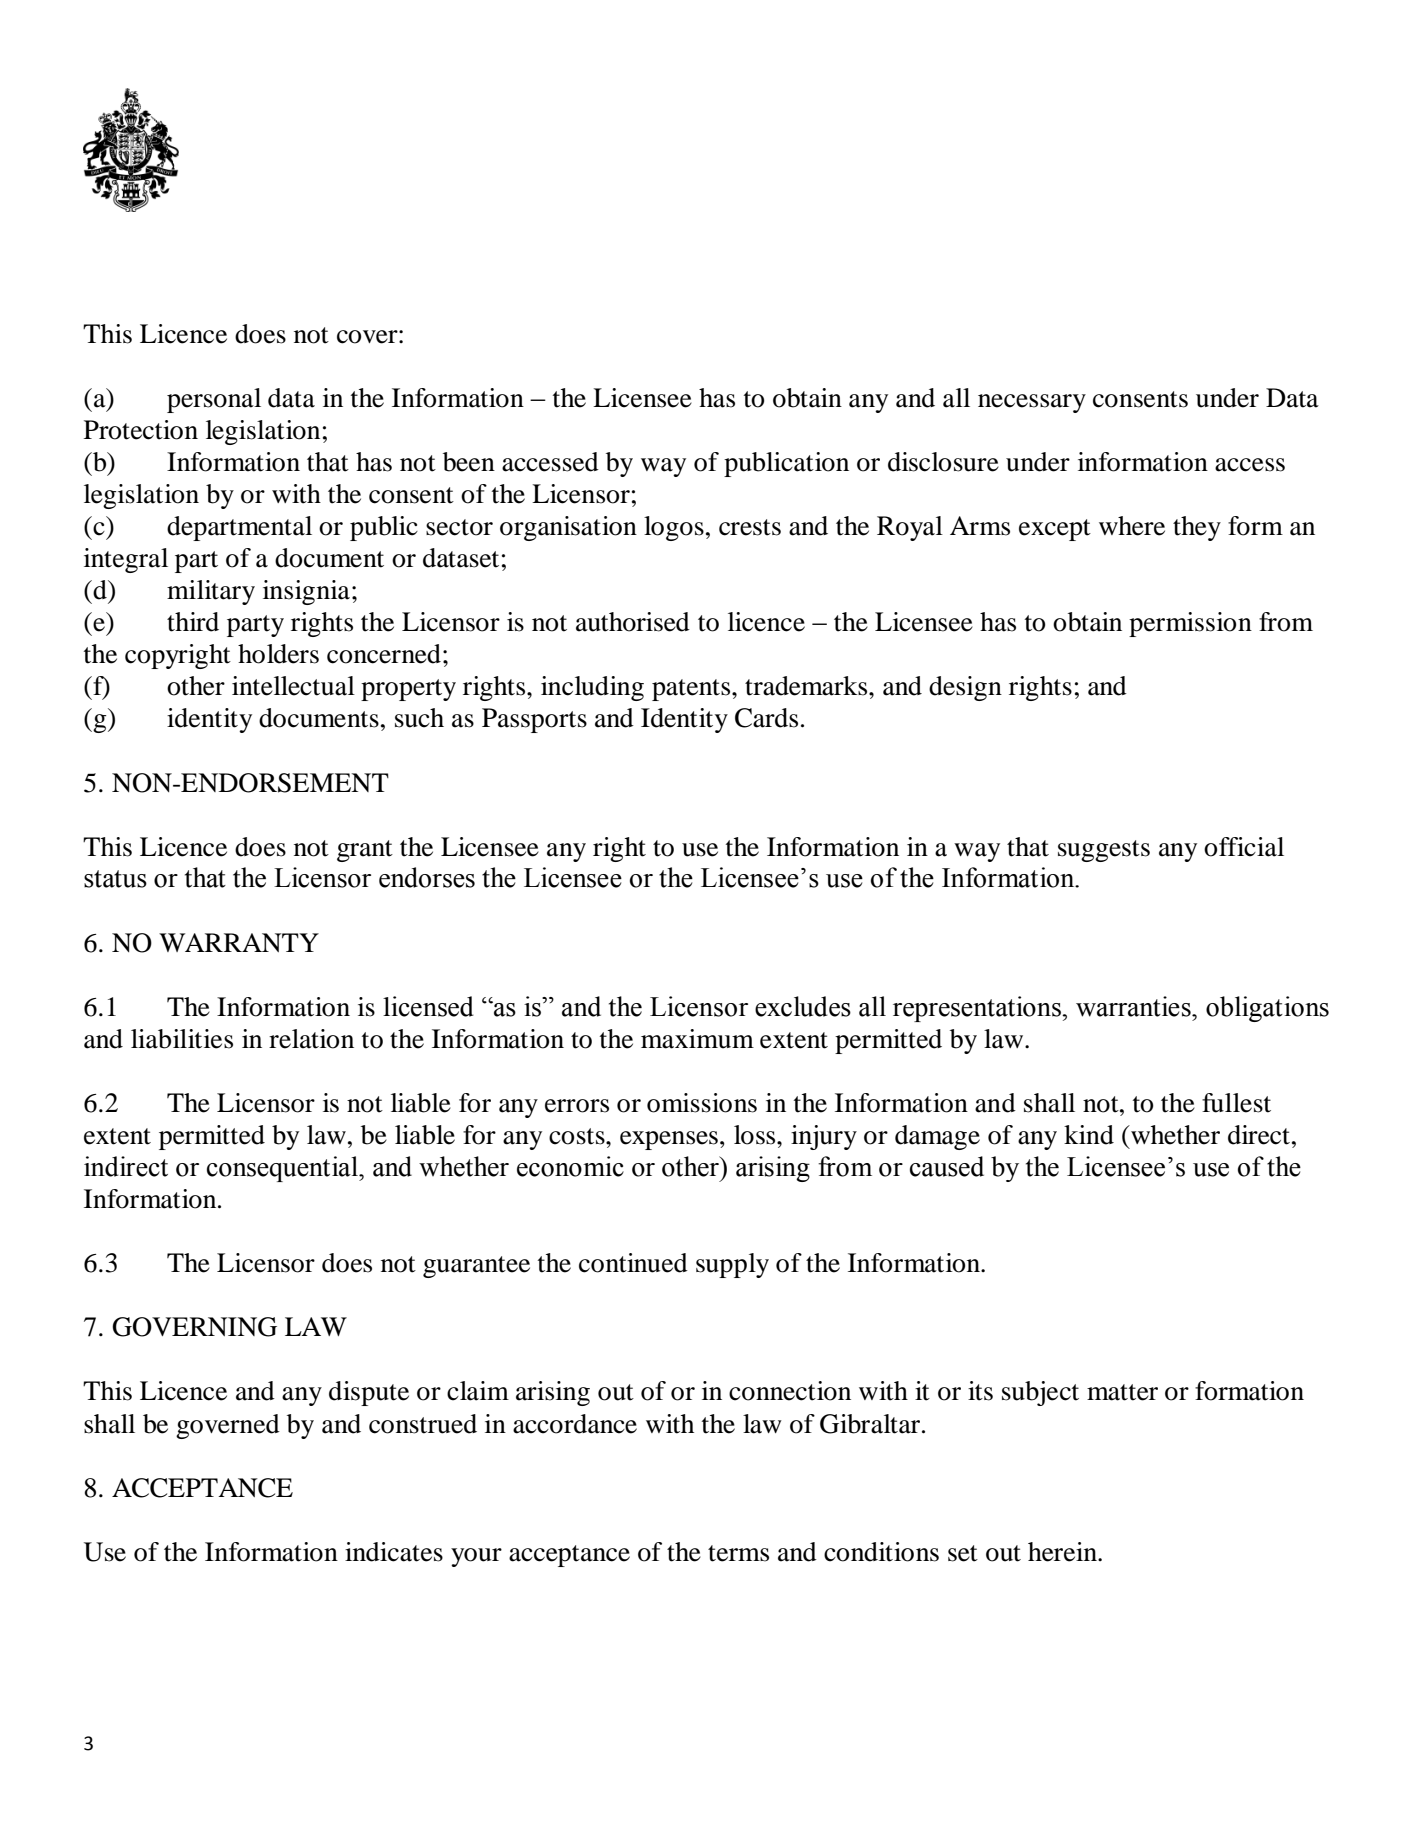  What do you see at coordinates (194, 1327) in the page?
I see `GOVERNING` at bounding box center [194, 1327].
